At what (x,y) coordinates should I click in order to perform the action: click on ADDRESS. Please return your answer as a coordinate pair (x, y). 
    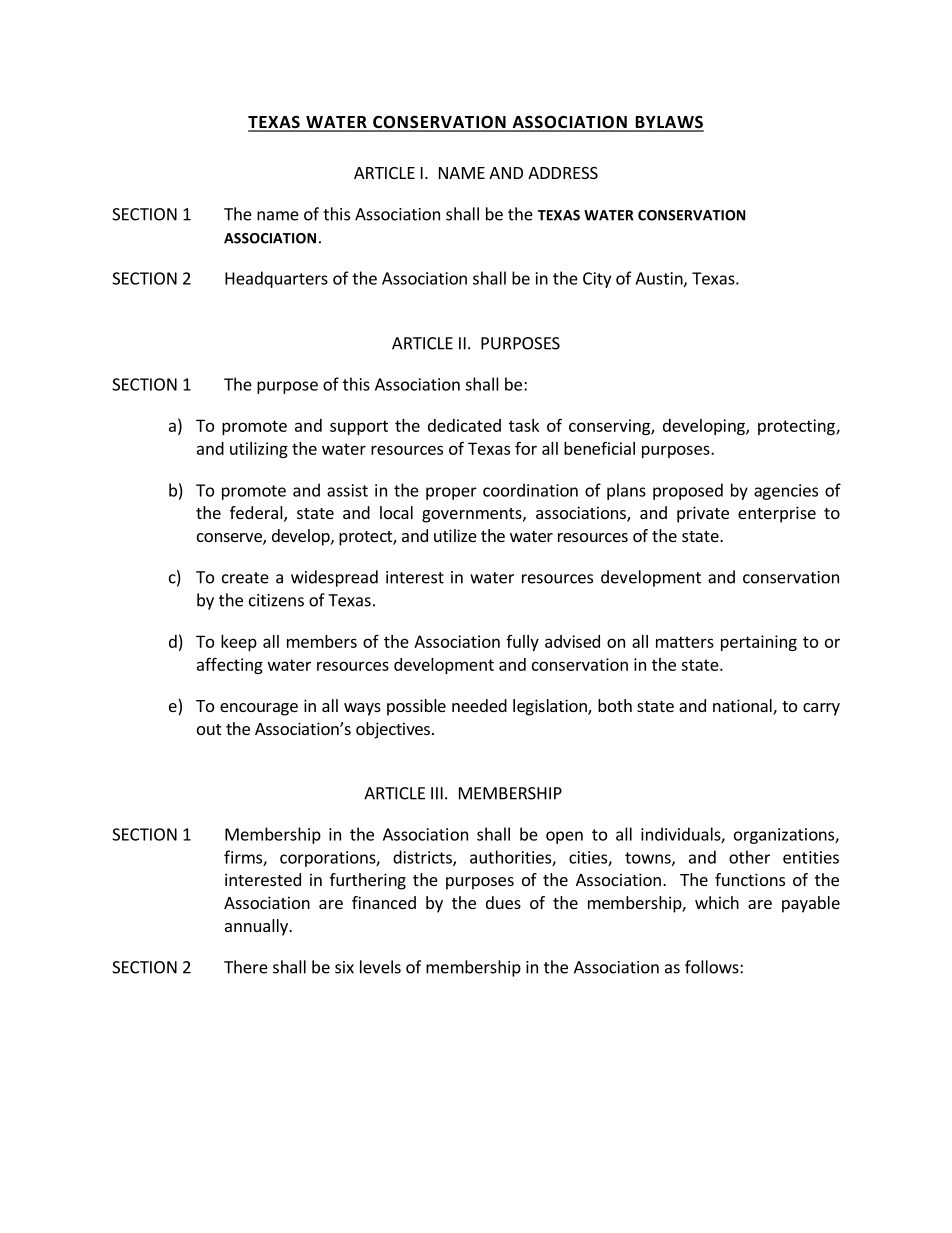
    Looking at the image, I should click on (563, 173).
